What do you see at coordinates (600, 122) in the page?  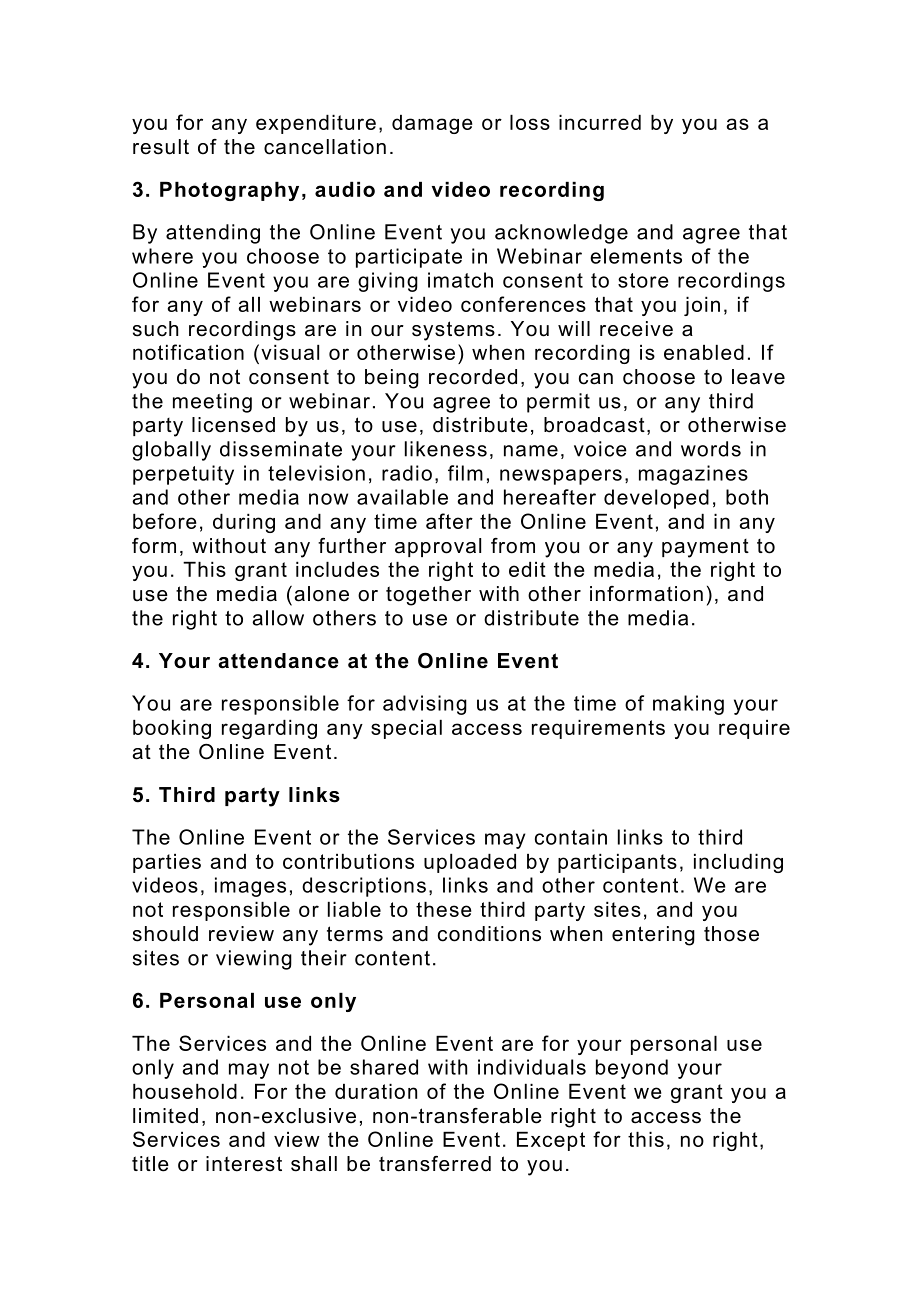 I see `incurred` at bounding box center [600, 122].
